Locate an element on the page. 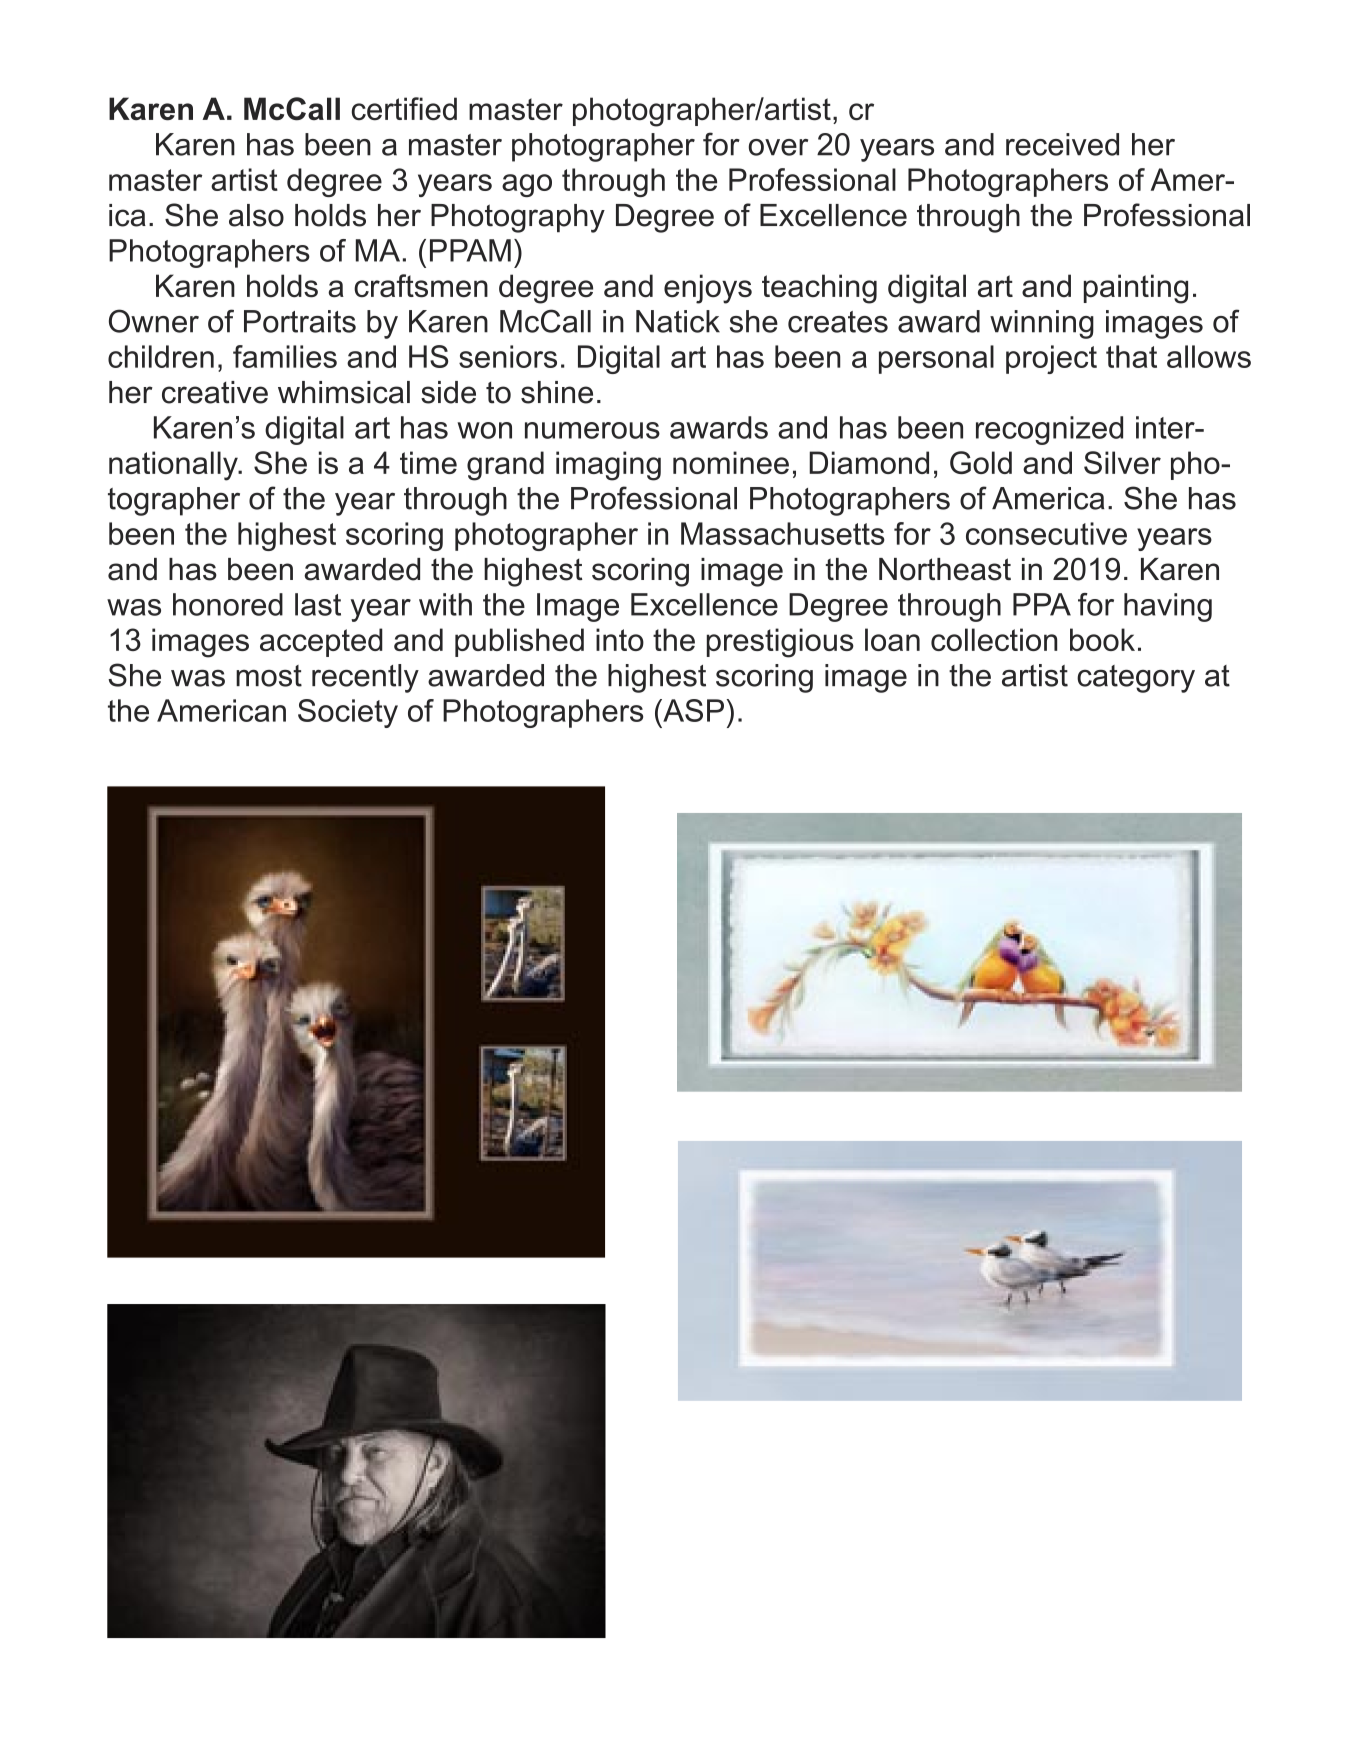 This page has height=1752, width=1354. most is located at coordinates (269, 676).
